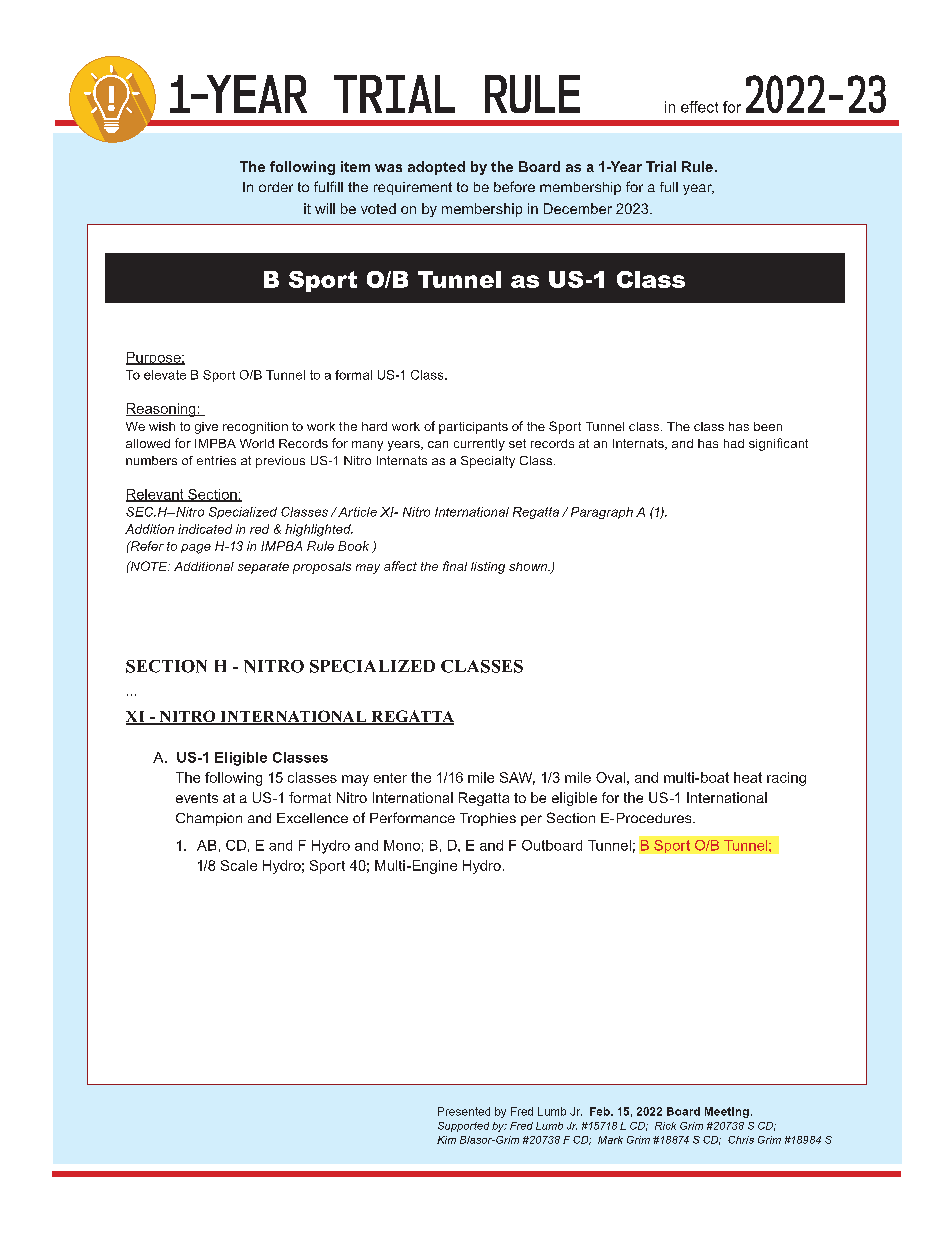 Image resolution: width=952 pixels, height=1233 pixels. I want to click on adopted, so click(436, 168).
